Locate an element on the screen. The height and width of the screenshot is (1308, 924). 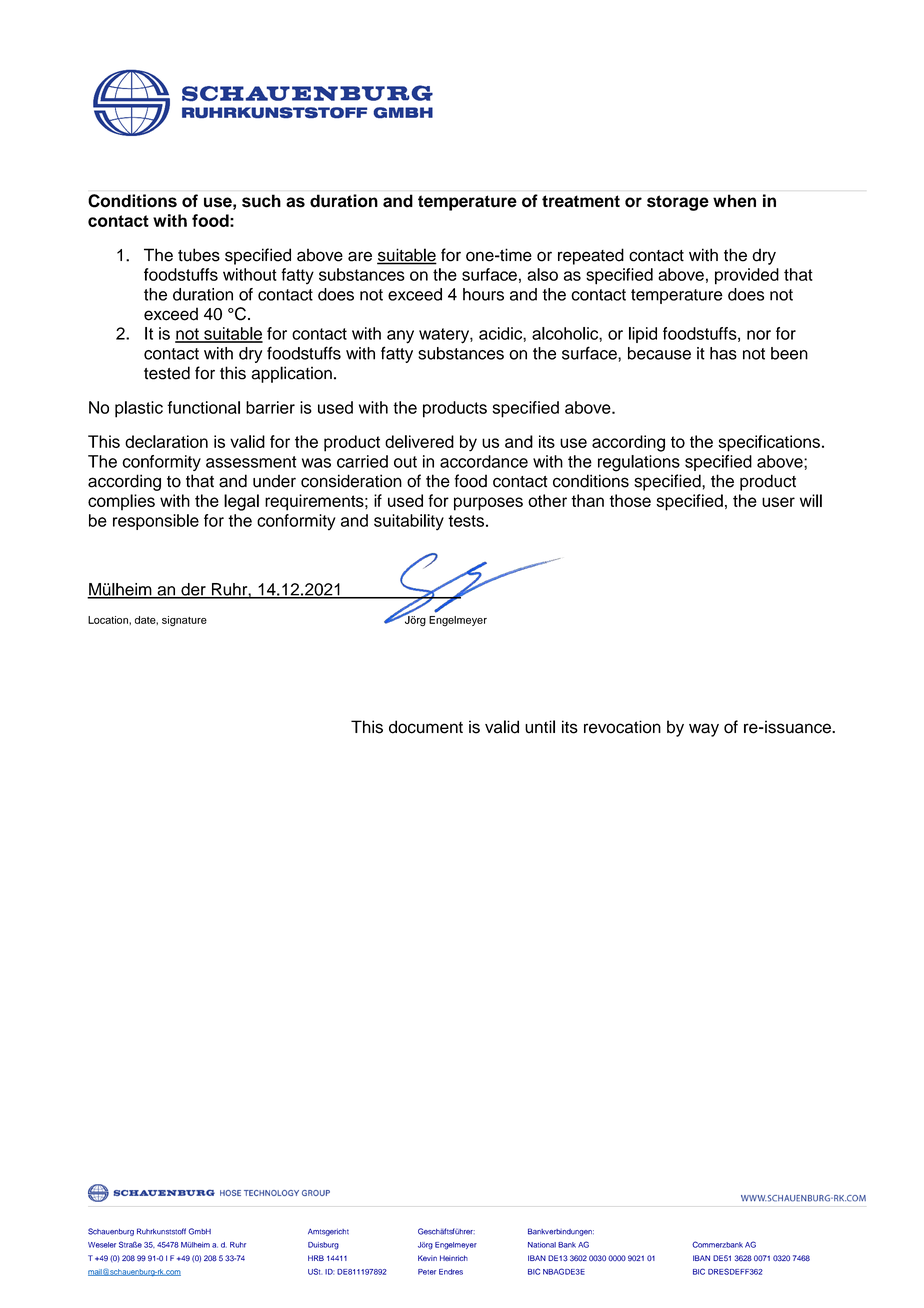
tests is located at coordinates (466, 521).
